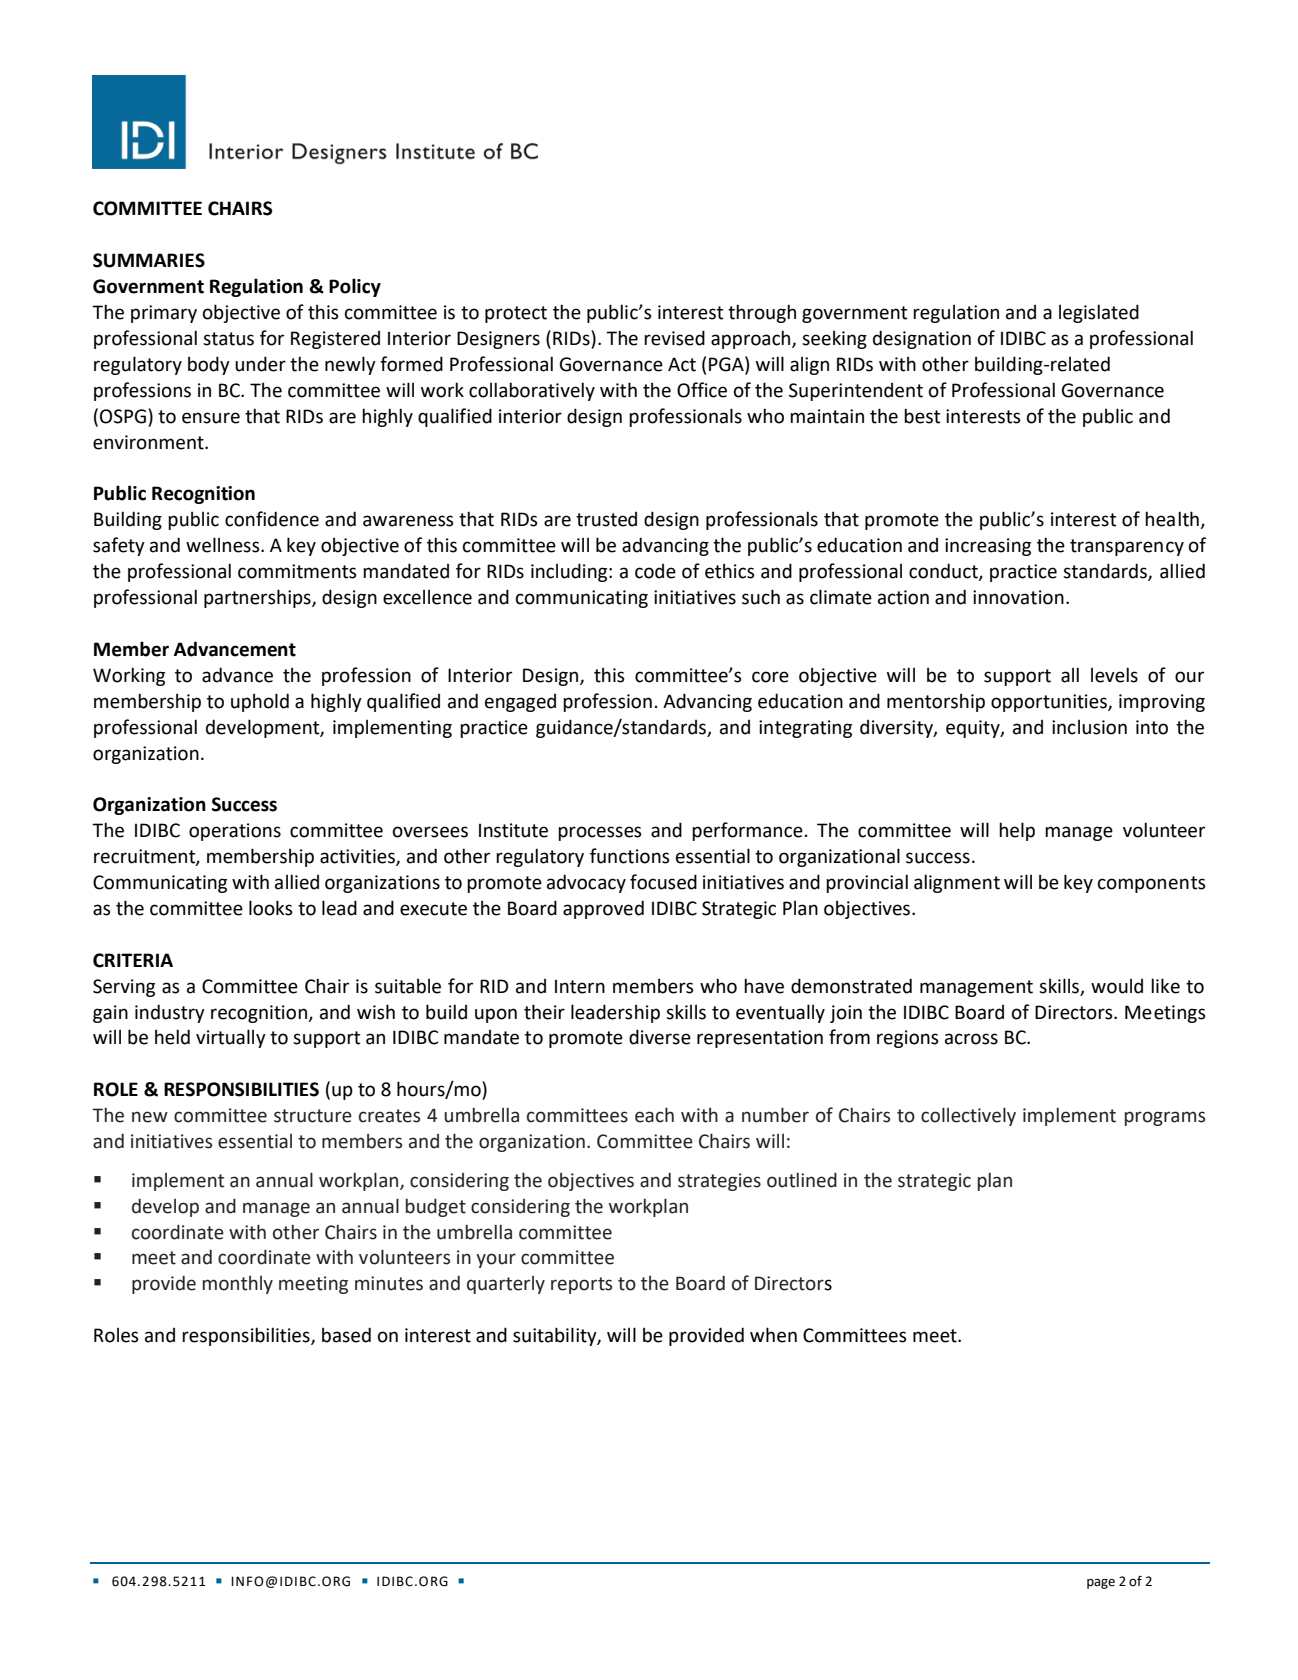 This screenshot has width=1298, height=1680. What do you see at coordinates (346, 1335) in the screenshot?
I see `based` at bounding box center [346, 1335].
